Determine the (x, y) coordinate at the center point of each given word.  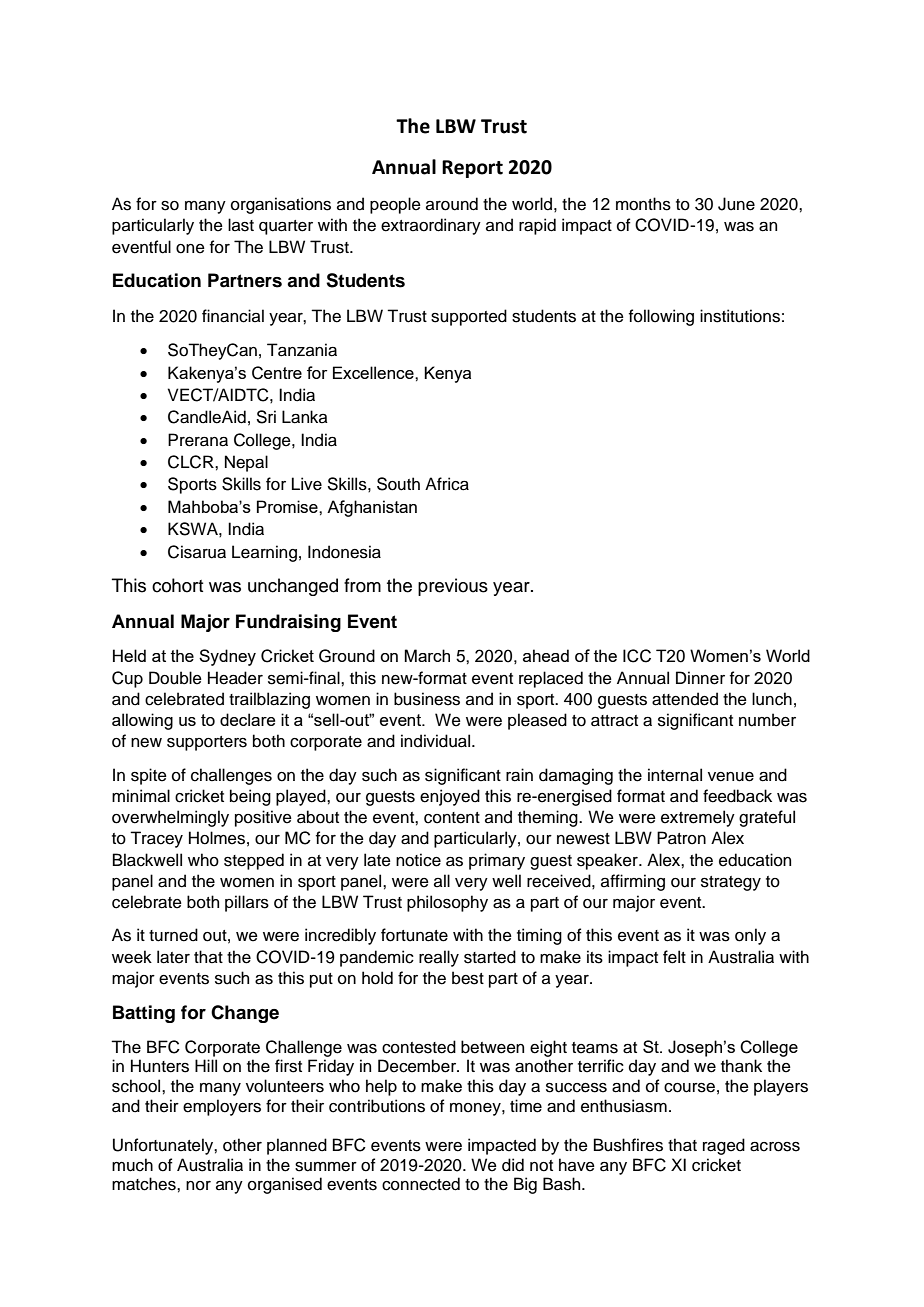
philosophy (447, 903)
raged (724, 1146)
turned (173, 935)
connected (421, 1184)
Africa (447, 484)
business (427, 699)
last (241, 225)
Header (235, 678)
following (661, 317)
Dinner (700, 678)
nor (198, 1186)
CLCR (192, 462)
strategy (731, 883)
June (736, 204)
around (452, 204)
